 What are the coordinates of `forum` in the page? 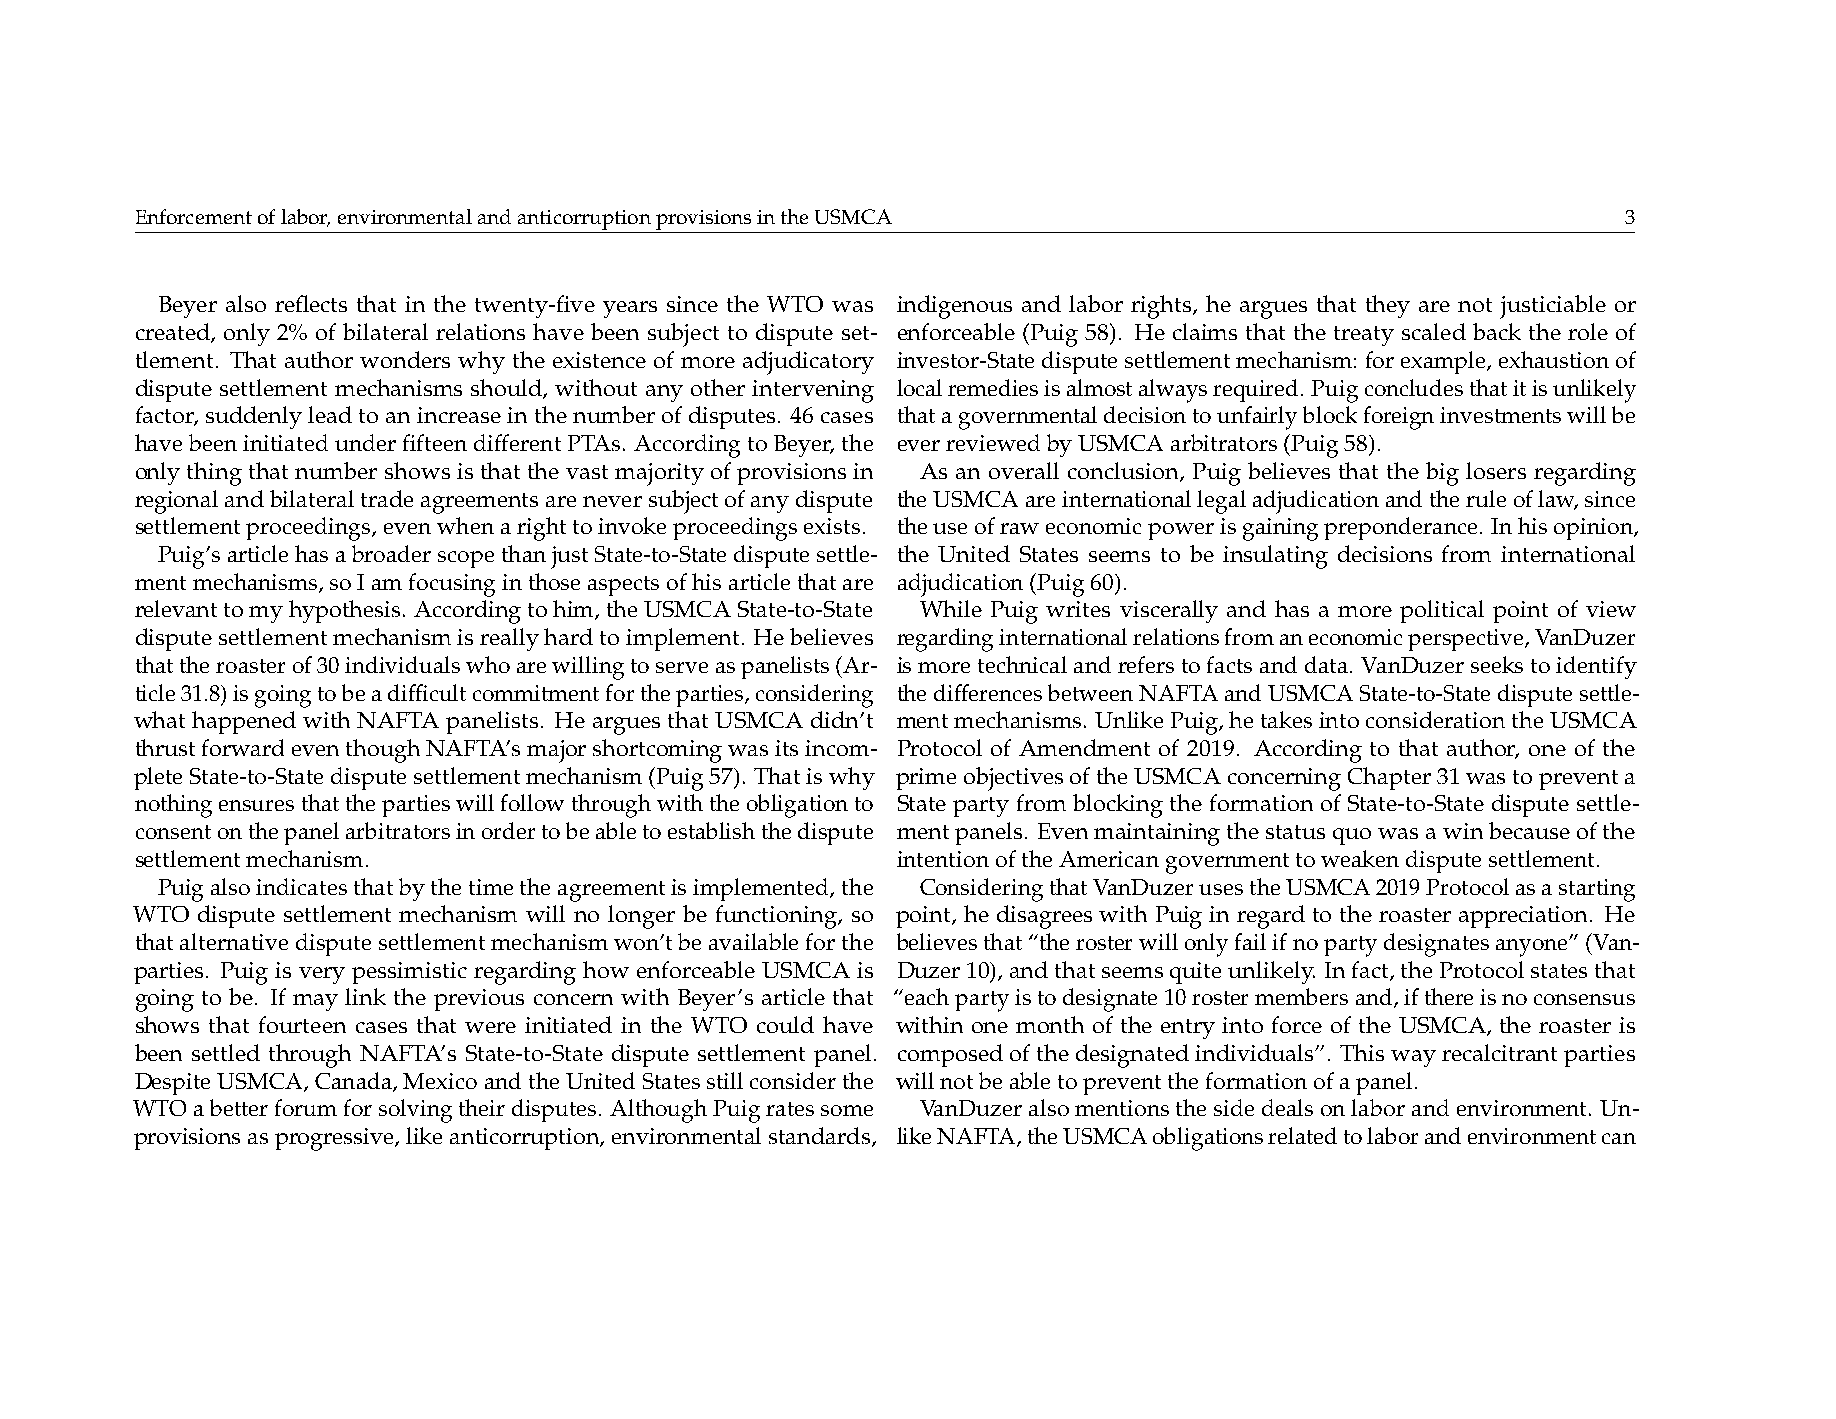 It's located at (306, 1107).
